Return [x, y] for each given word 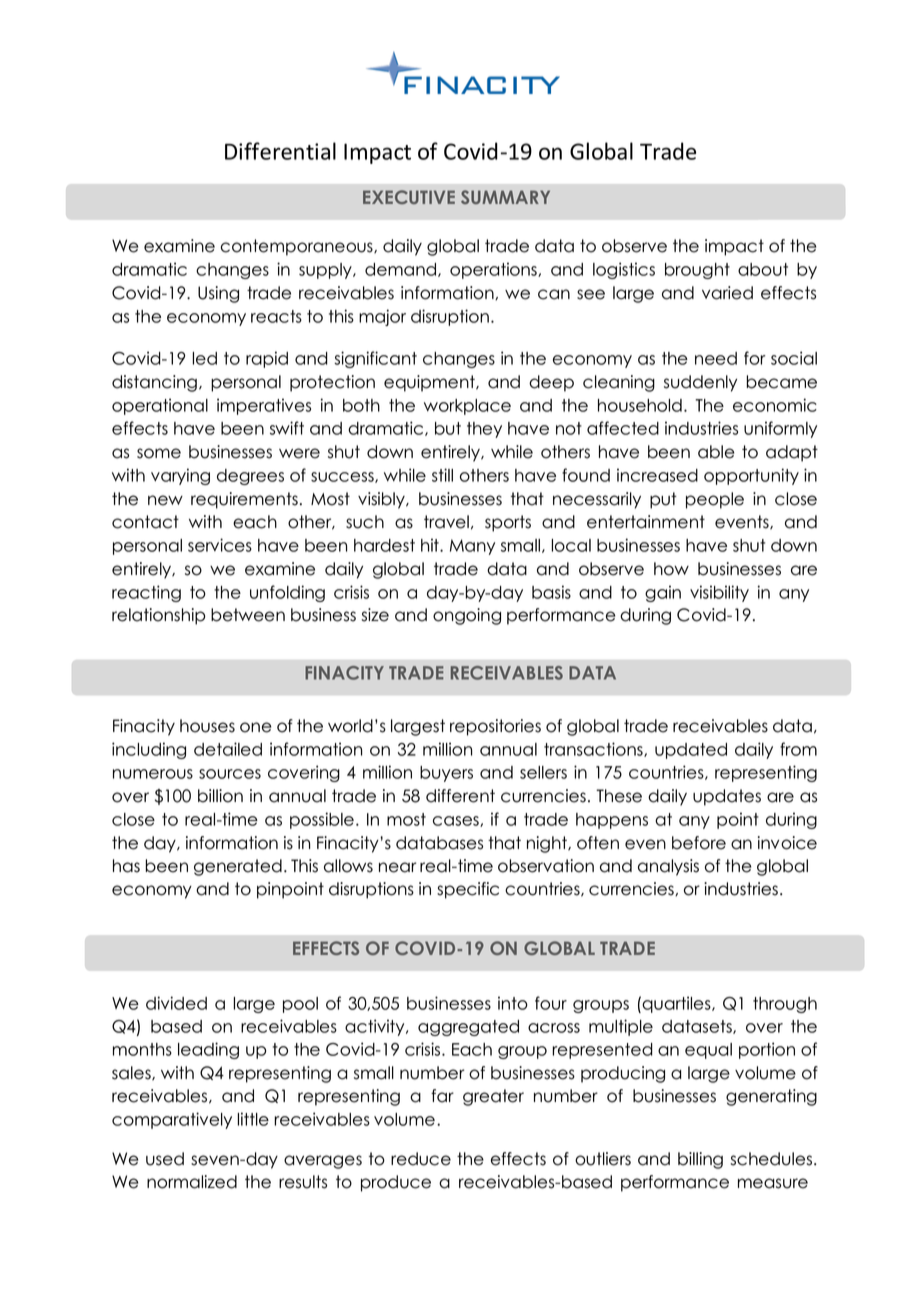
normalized [192, 1182]
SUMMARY [505, 197]
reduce [421, 1159]
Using [218, 294]
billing [700, 1160]
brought [697, 271]
